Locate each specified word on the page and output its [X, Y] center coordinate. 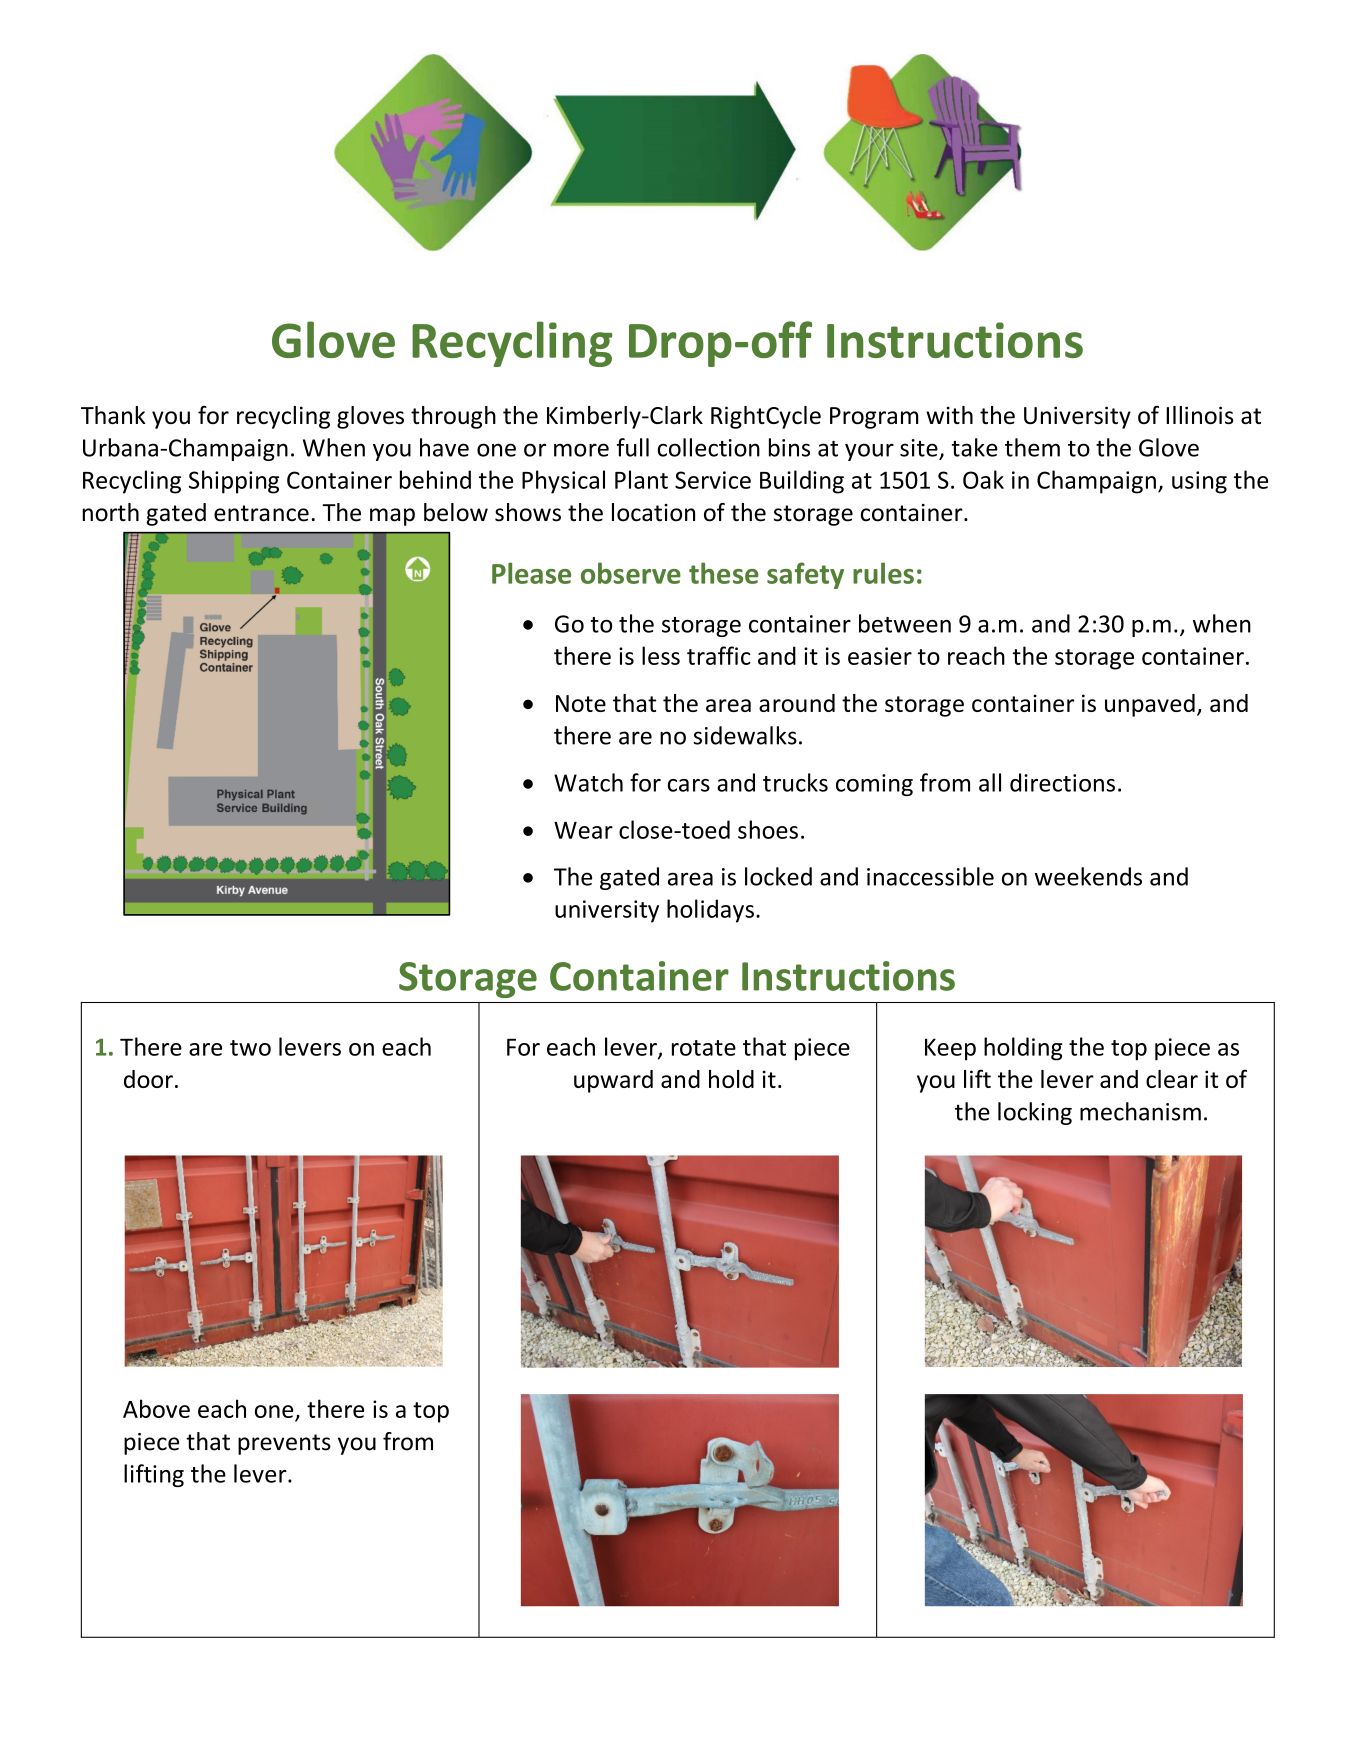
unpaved [1150, 705]
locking [1035, 1113]
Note [581, 703]
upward [613, 1081]
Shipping [234, 482]
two [250, 1048]
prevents [284, 1444]
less [661, 655]
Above [156, 1408]
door [148, 1079]
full [633, 447]
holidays [710, 911]
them [1032, 447]
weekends [1088, 876]
